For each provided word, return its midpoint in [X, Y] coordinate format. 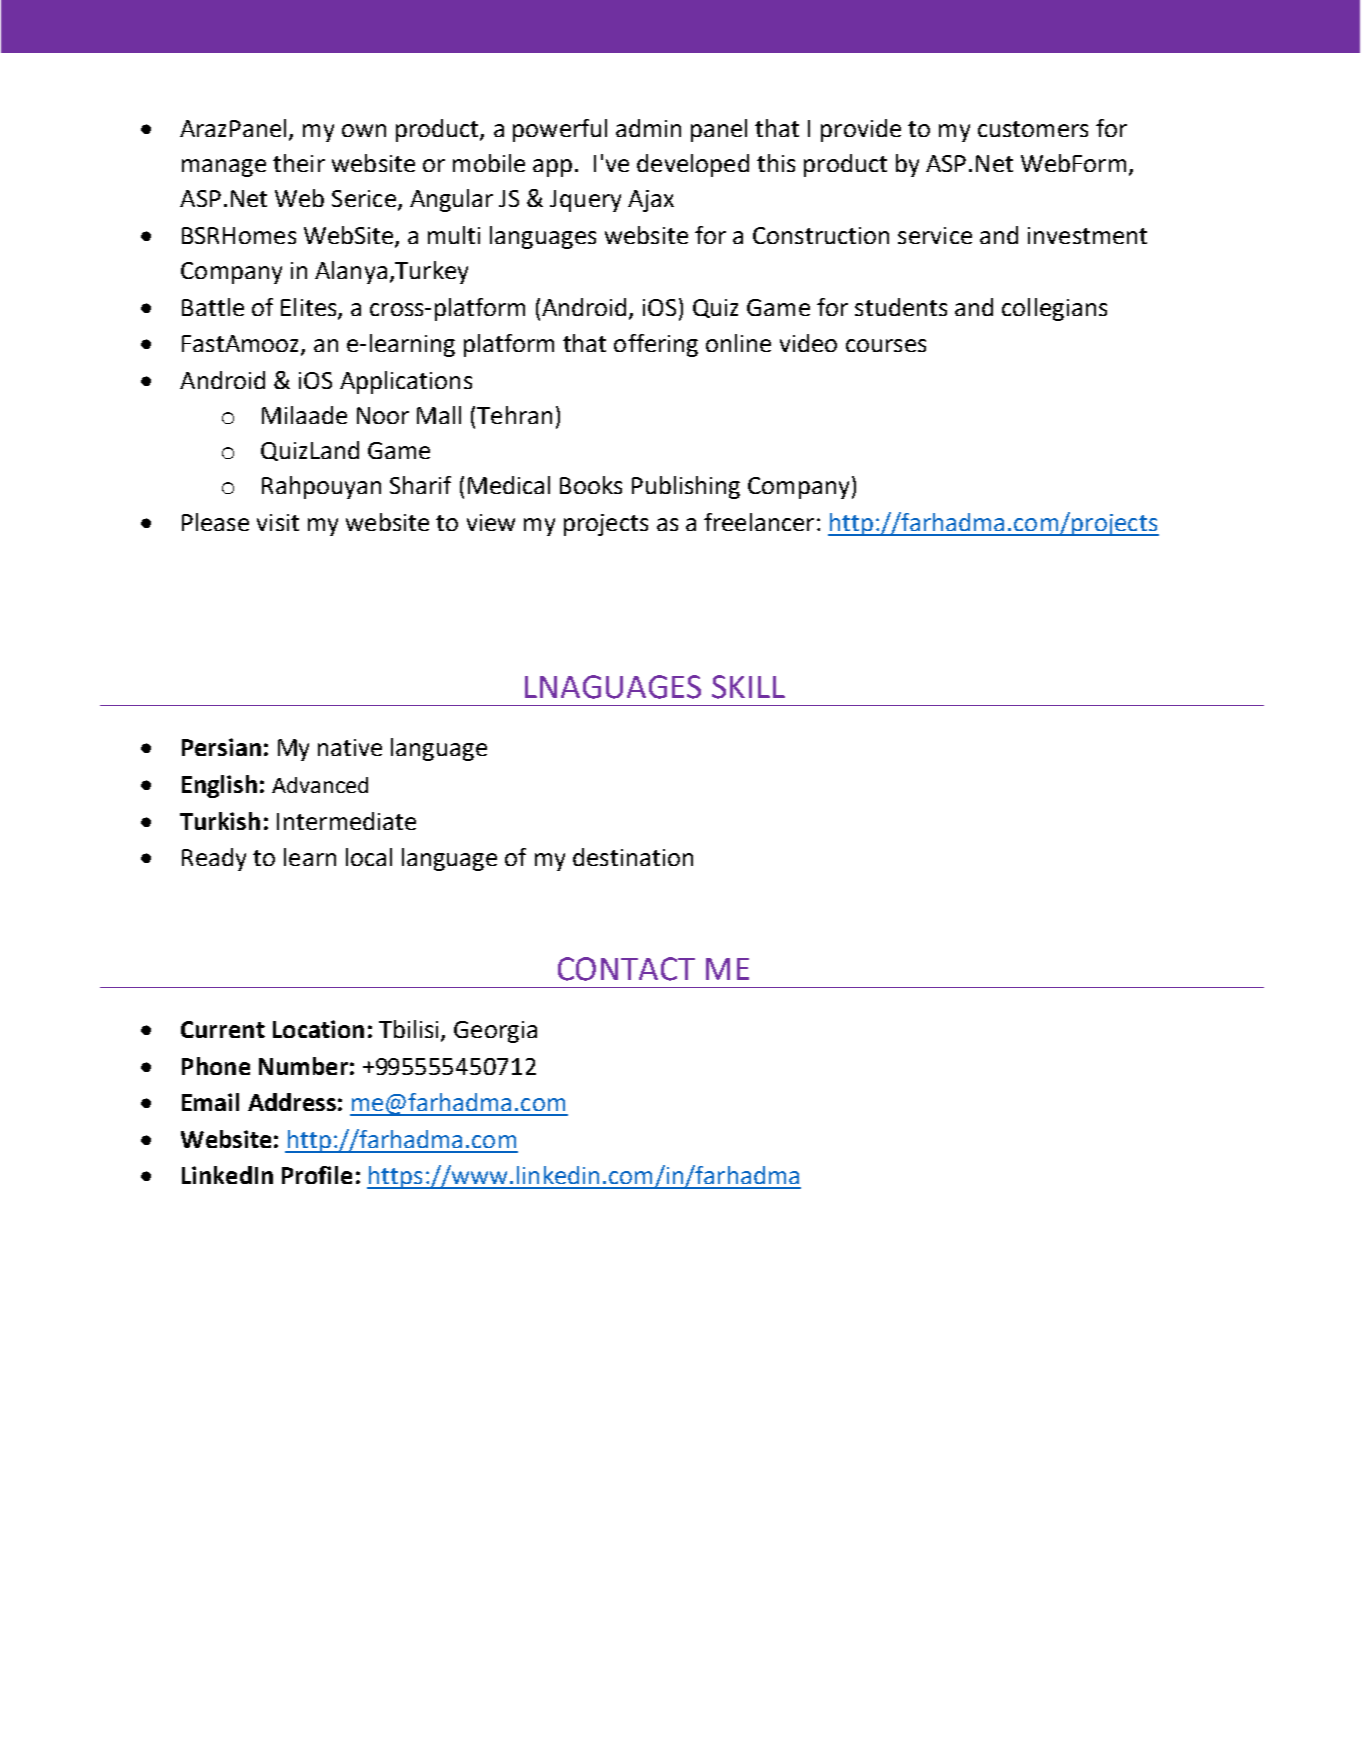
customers [1033, 129]
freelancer [759, 522]
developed [693, 165]
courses [886, 345]
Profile [317, 1175]
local [369, 857]
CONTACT [626, 969]
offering [656, 345]
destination [633, 857]
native [350, 747]
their [299, 163]
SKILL [748, 687]
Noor [383, 415]
